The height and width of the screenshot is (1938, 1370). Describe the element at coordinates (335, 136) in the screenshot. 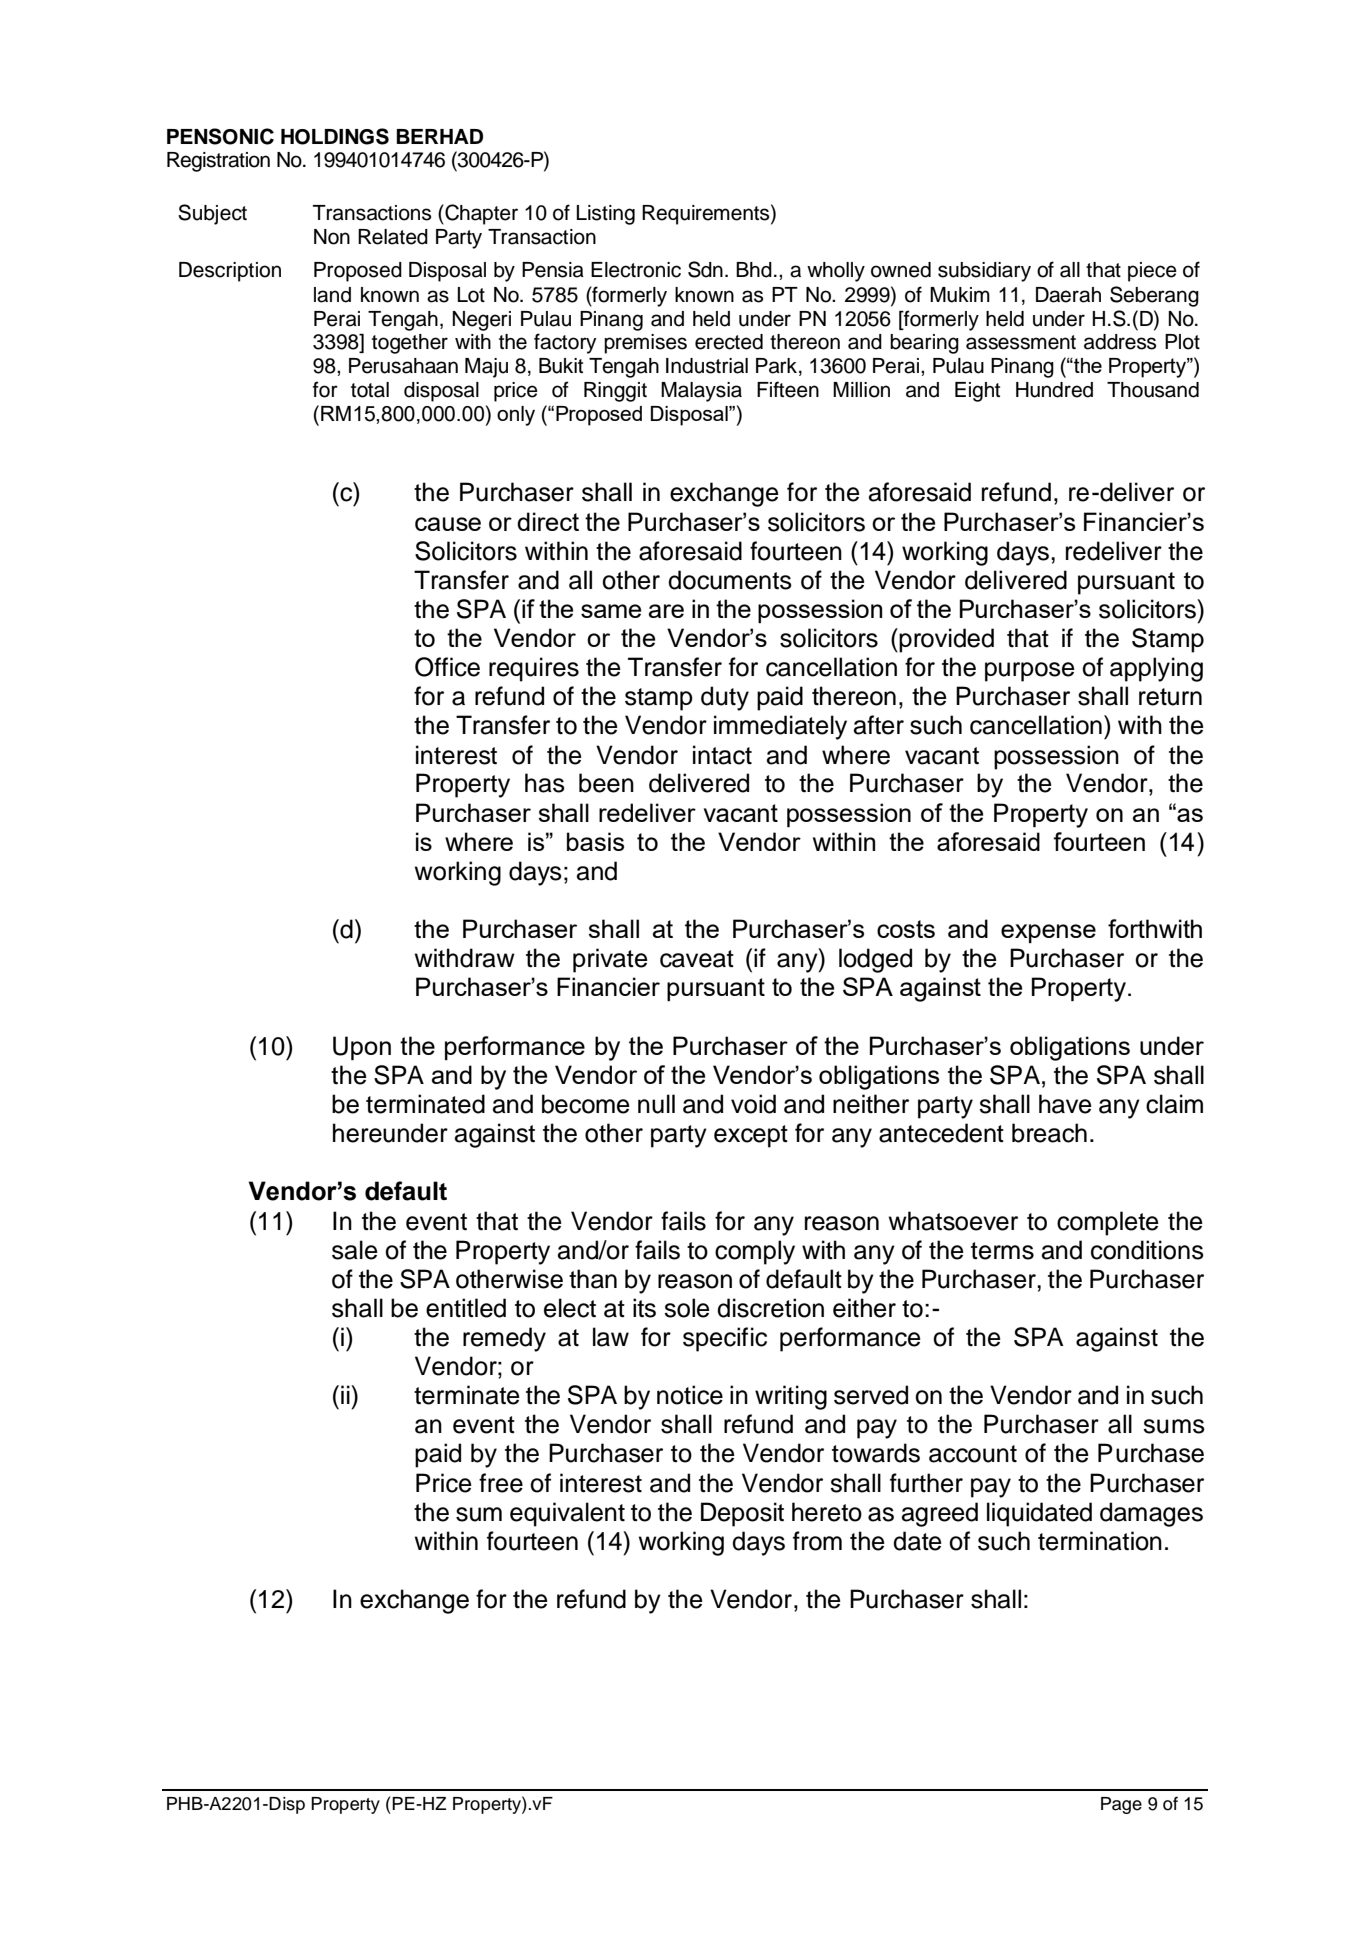

I see `HOLDINGS` at that location.
